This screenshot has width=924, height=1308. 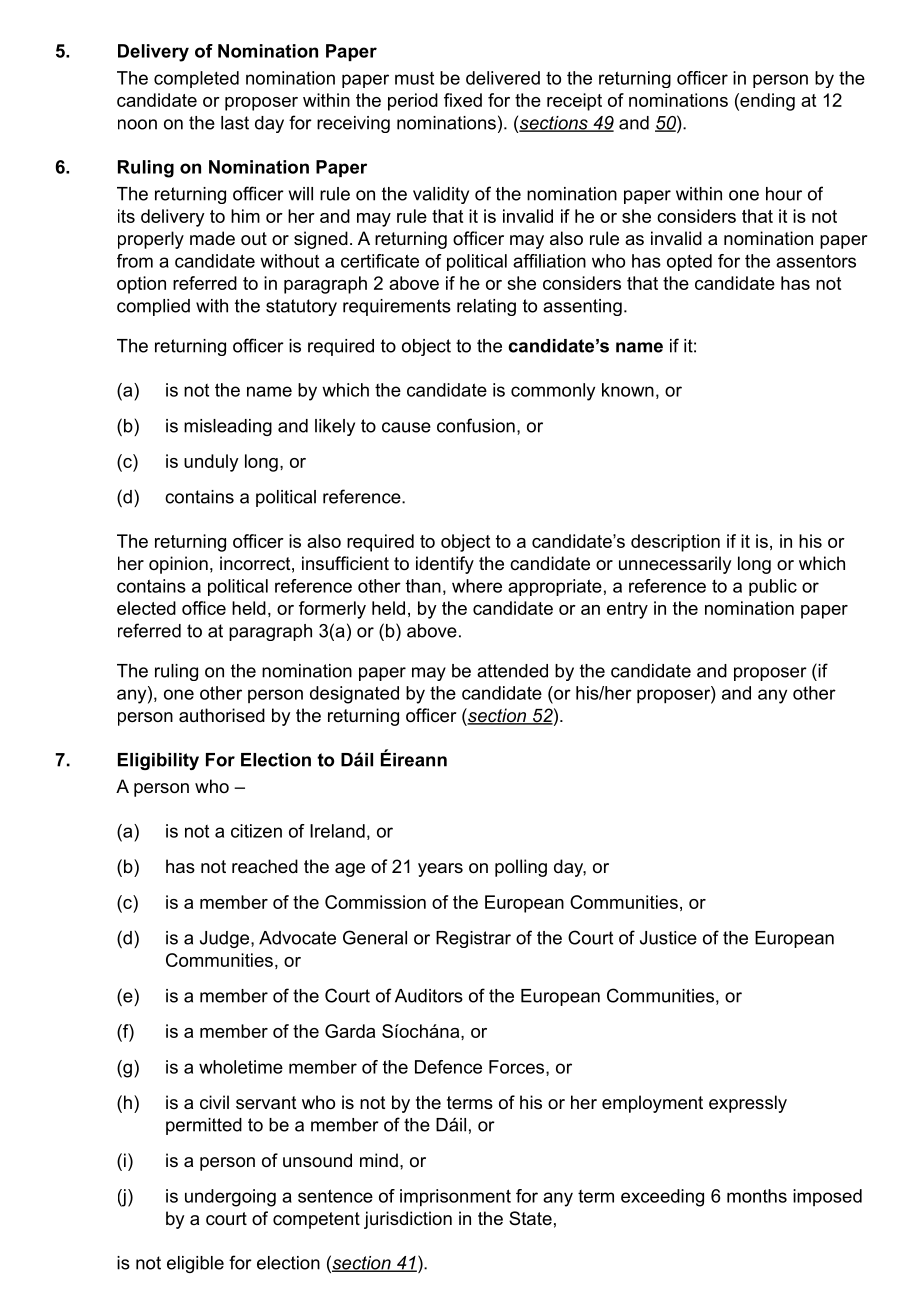 What do you see at coordinates (773, 587) in the screenshot?
I see `public` at bounding box center [773, 587].
